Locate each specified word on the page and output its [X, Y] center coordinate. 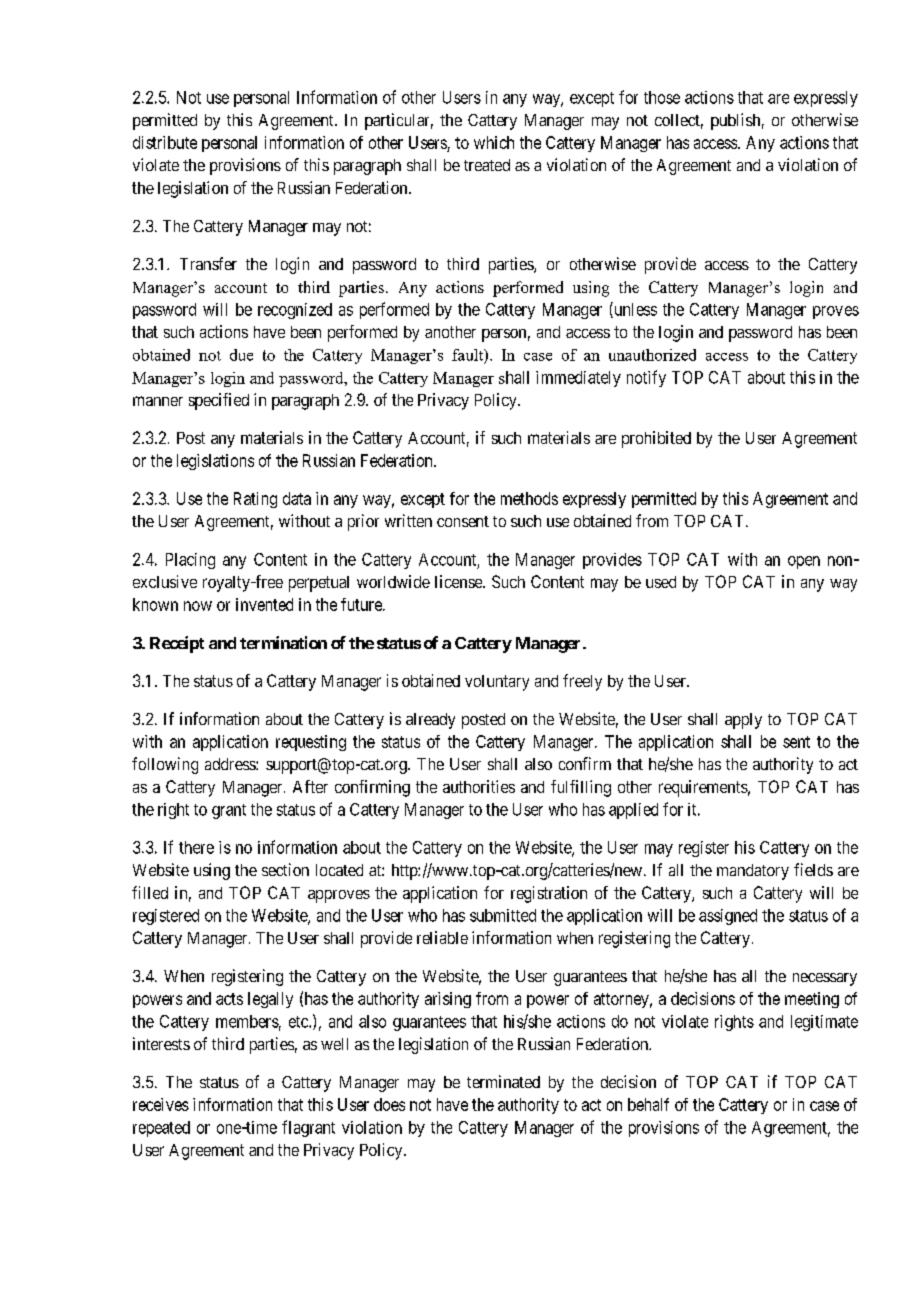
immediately [578, 379]
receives [161, 1104]
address [231, 764]
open [804, 562]
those [662, 97]
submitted [503, 915]
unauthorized [652, 355]
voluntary [497, 683]
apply [743, 721]
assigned [728, 917]
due [241, 355]
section [285, 869]
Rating [255, 500]
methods [529, 498]
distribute [165, 142]
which [494, 142]
